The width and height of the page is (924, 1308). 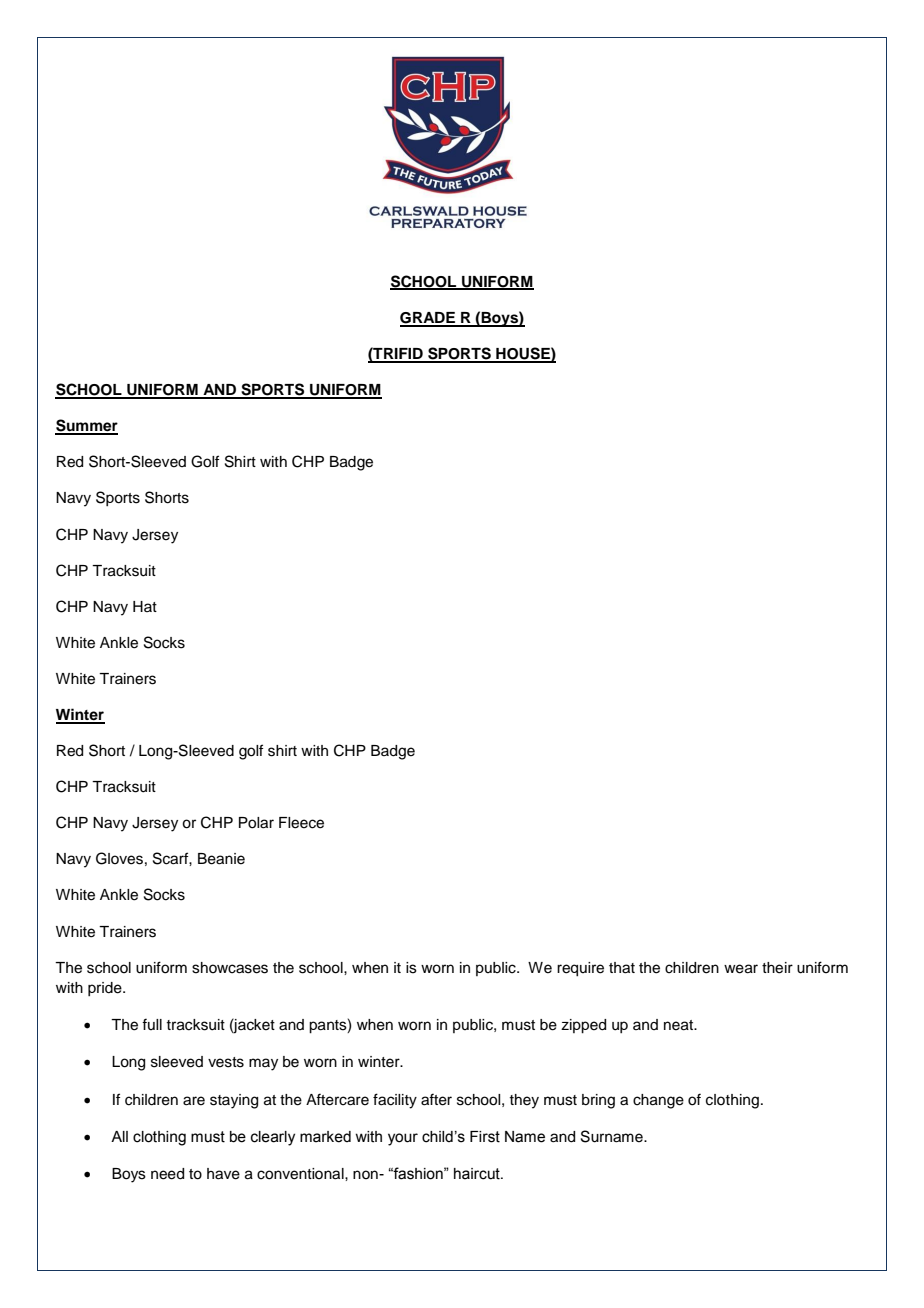 I want to click on need, so click(x=167, y=1174).
